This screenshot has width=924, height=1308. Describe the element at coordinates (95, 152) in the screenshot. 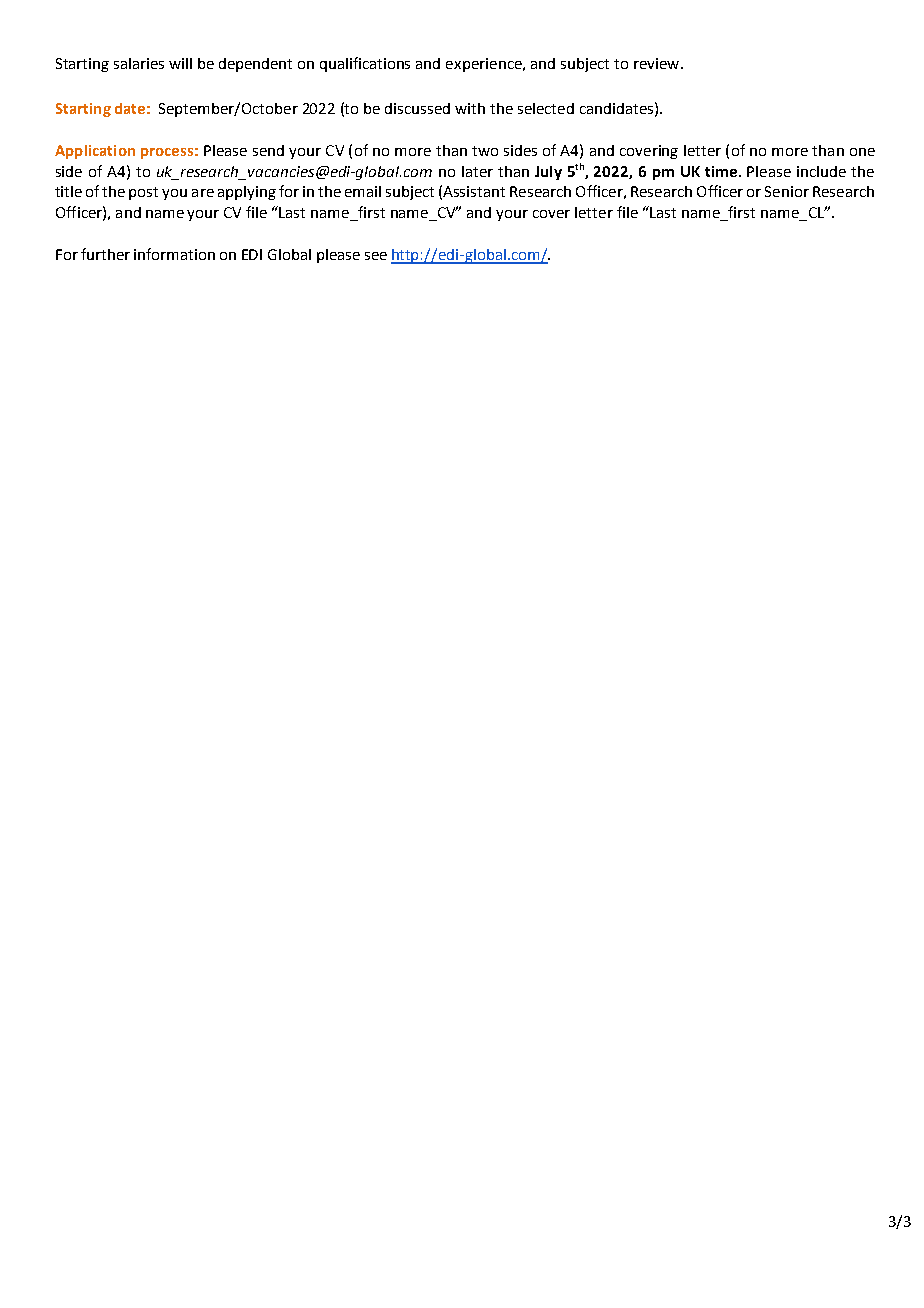

I see `Application` at that location.
